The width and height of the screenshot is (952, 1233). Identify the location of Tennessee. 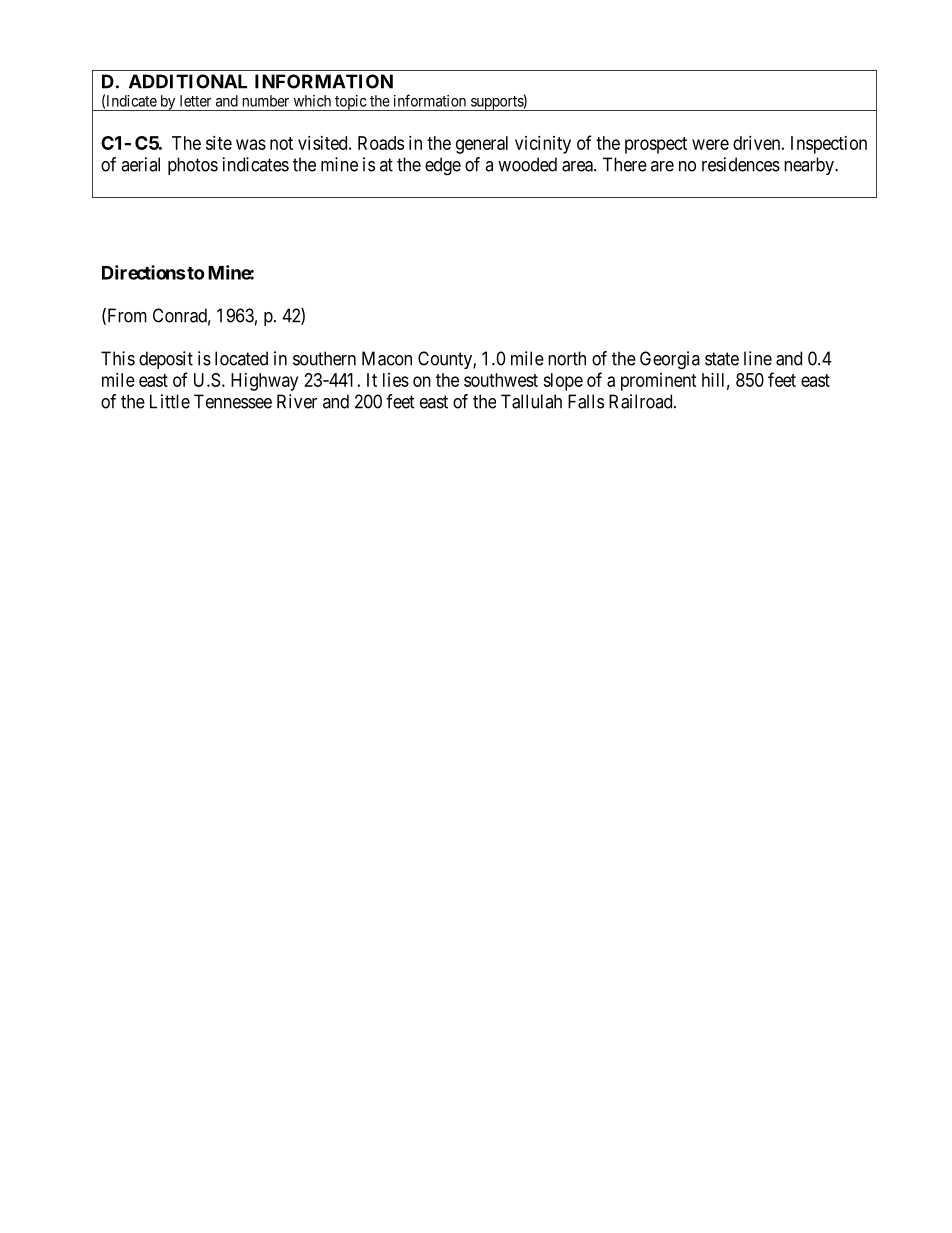
(233, 401).
